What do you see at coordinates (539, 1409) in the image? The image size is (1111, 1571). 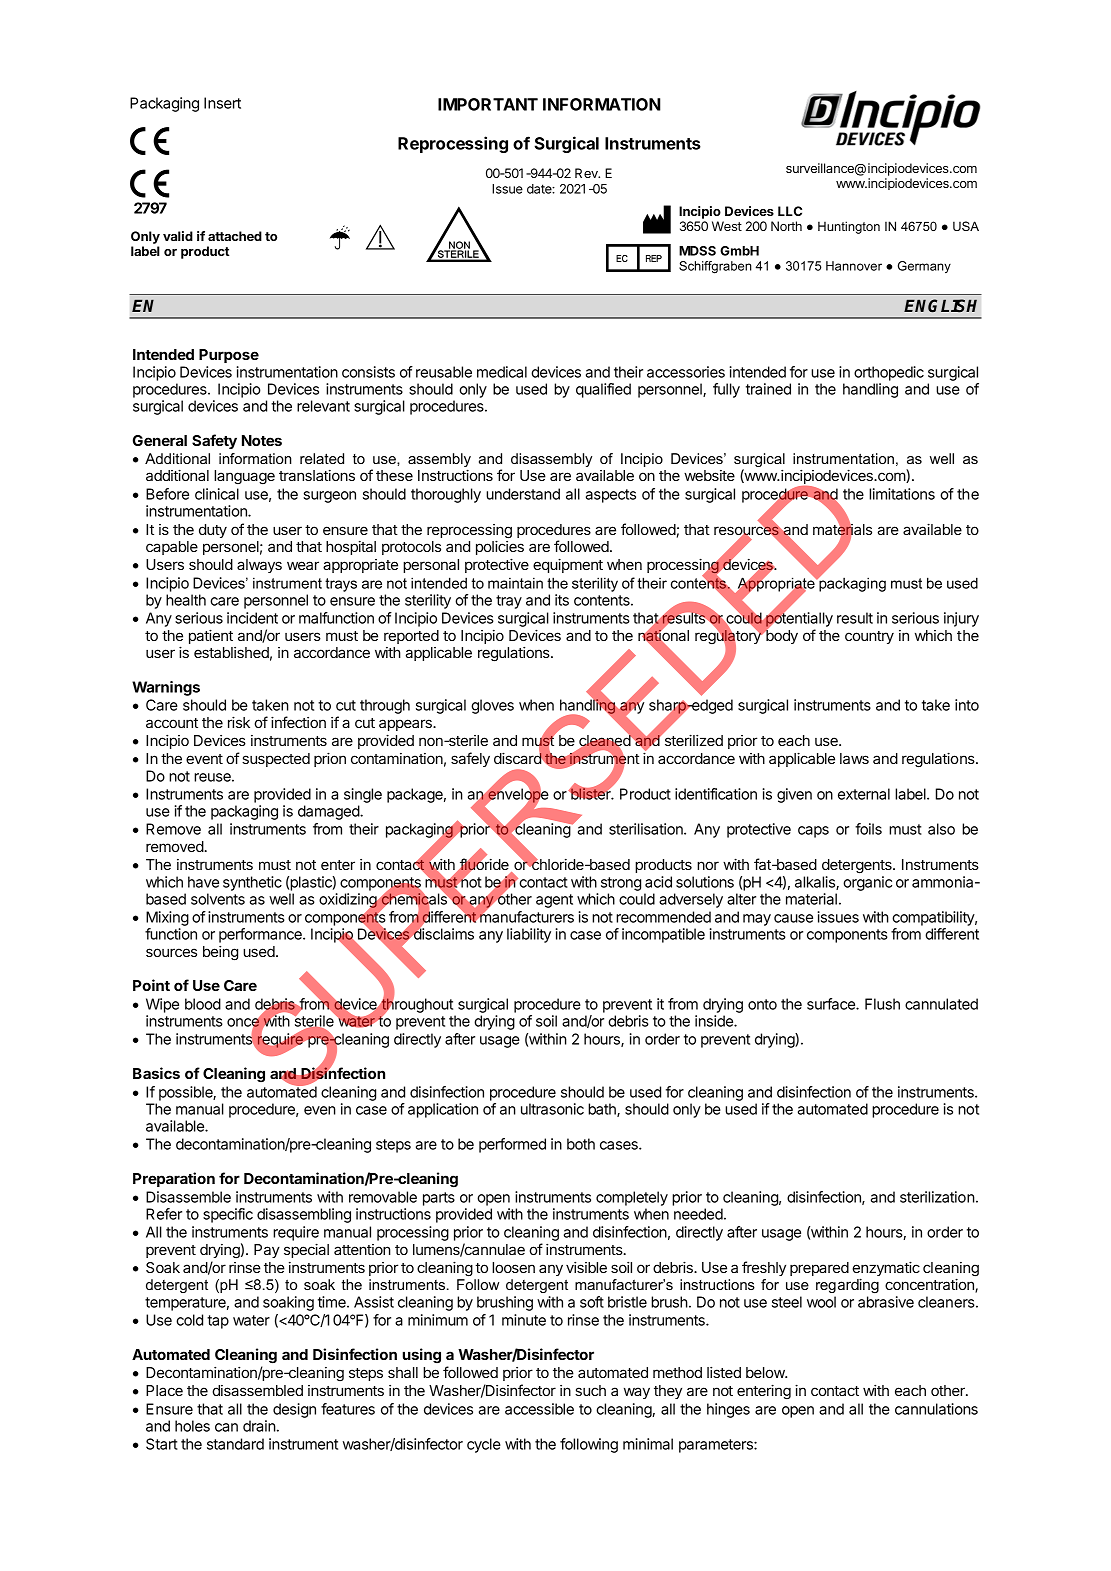 I see `accessible` at bounding box center [539, 1409].
